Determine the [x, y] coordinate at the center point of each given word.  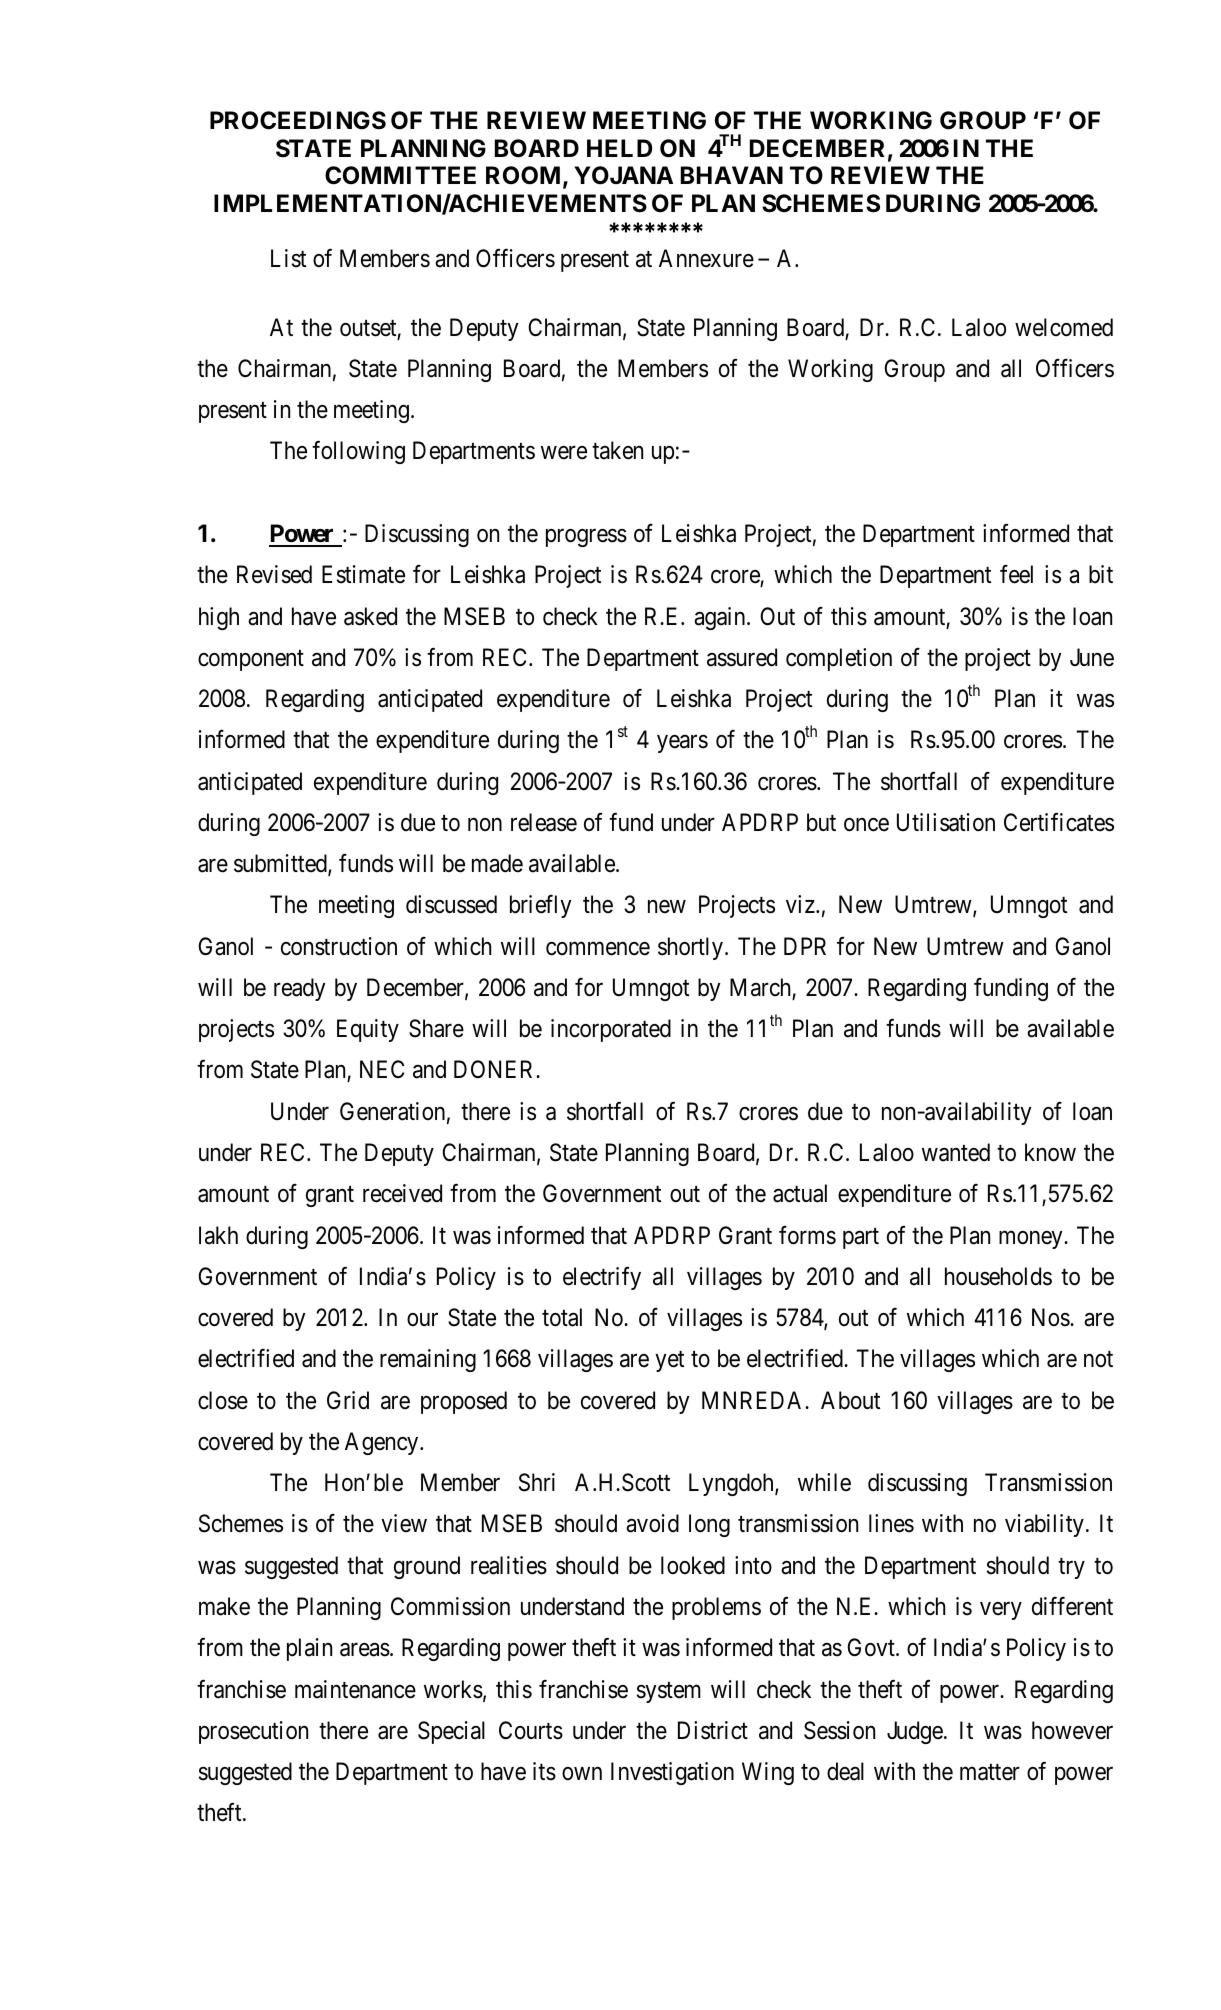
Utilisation [946, 822]
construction [339, 946]
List [288, 258]
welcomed [1064, 327]
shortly [690, 948]
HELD [619, 148]
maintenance [355, 1689]
